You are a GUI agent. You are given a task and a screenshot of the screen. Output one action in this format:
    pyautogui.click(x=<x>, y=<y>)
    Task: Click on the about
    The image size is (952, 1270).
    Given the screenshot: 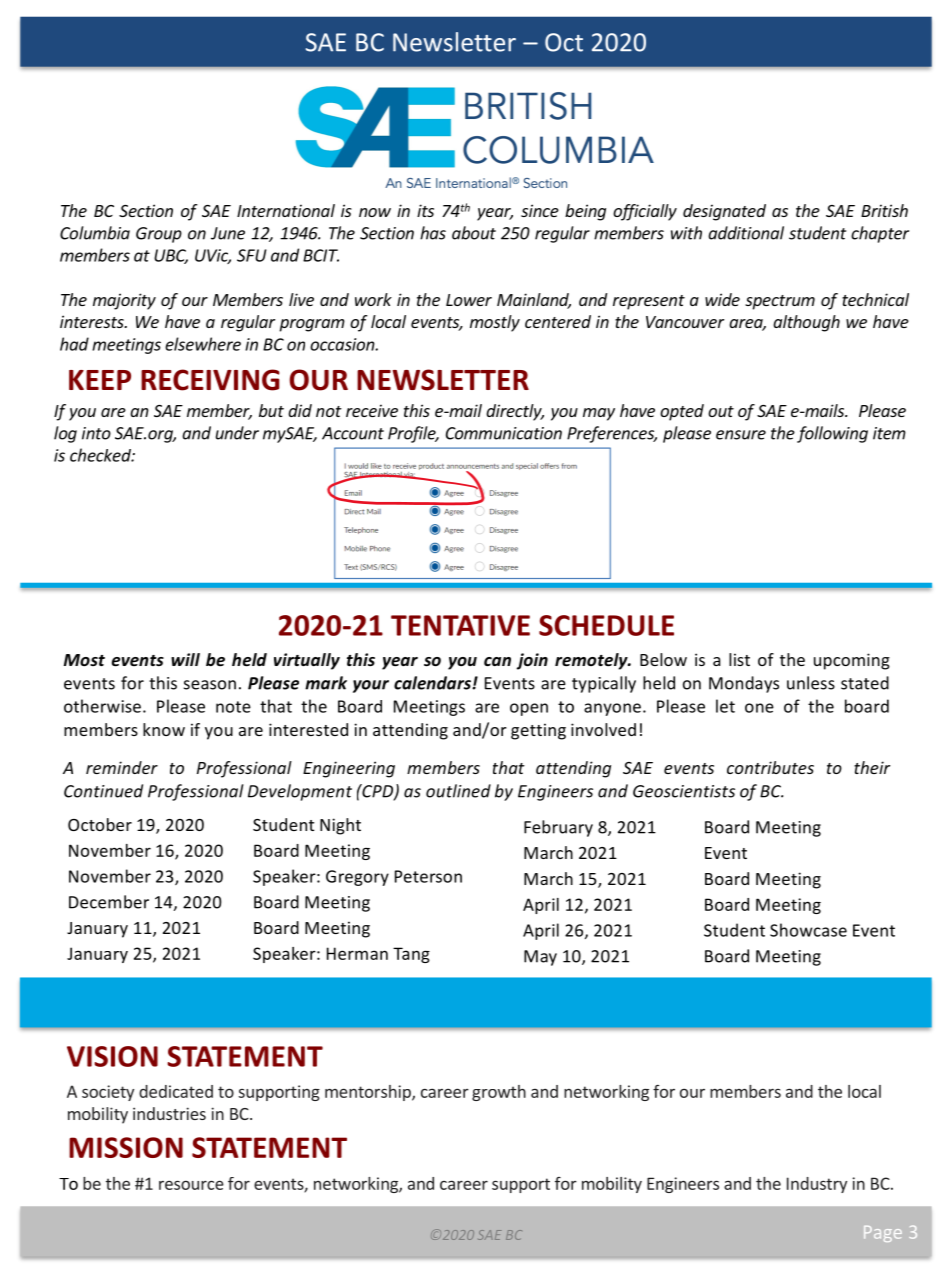 What is the action you would take?
    pyautogui.click(x=474, y=233)
